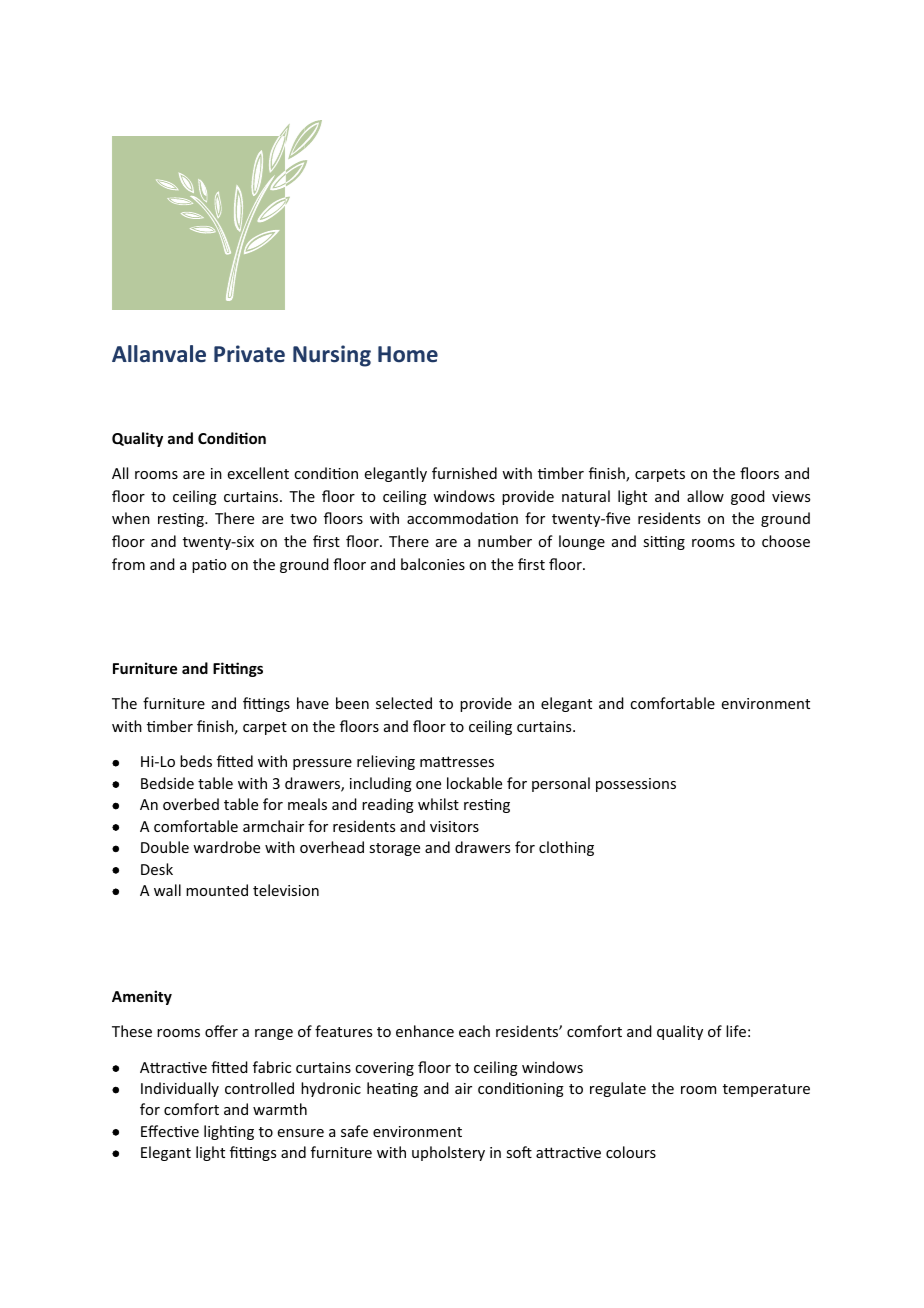  What do you see at coordinates (404, 703) in the screenshot?
I see `selected` at bounding box center [404, 703].
